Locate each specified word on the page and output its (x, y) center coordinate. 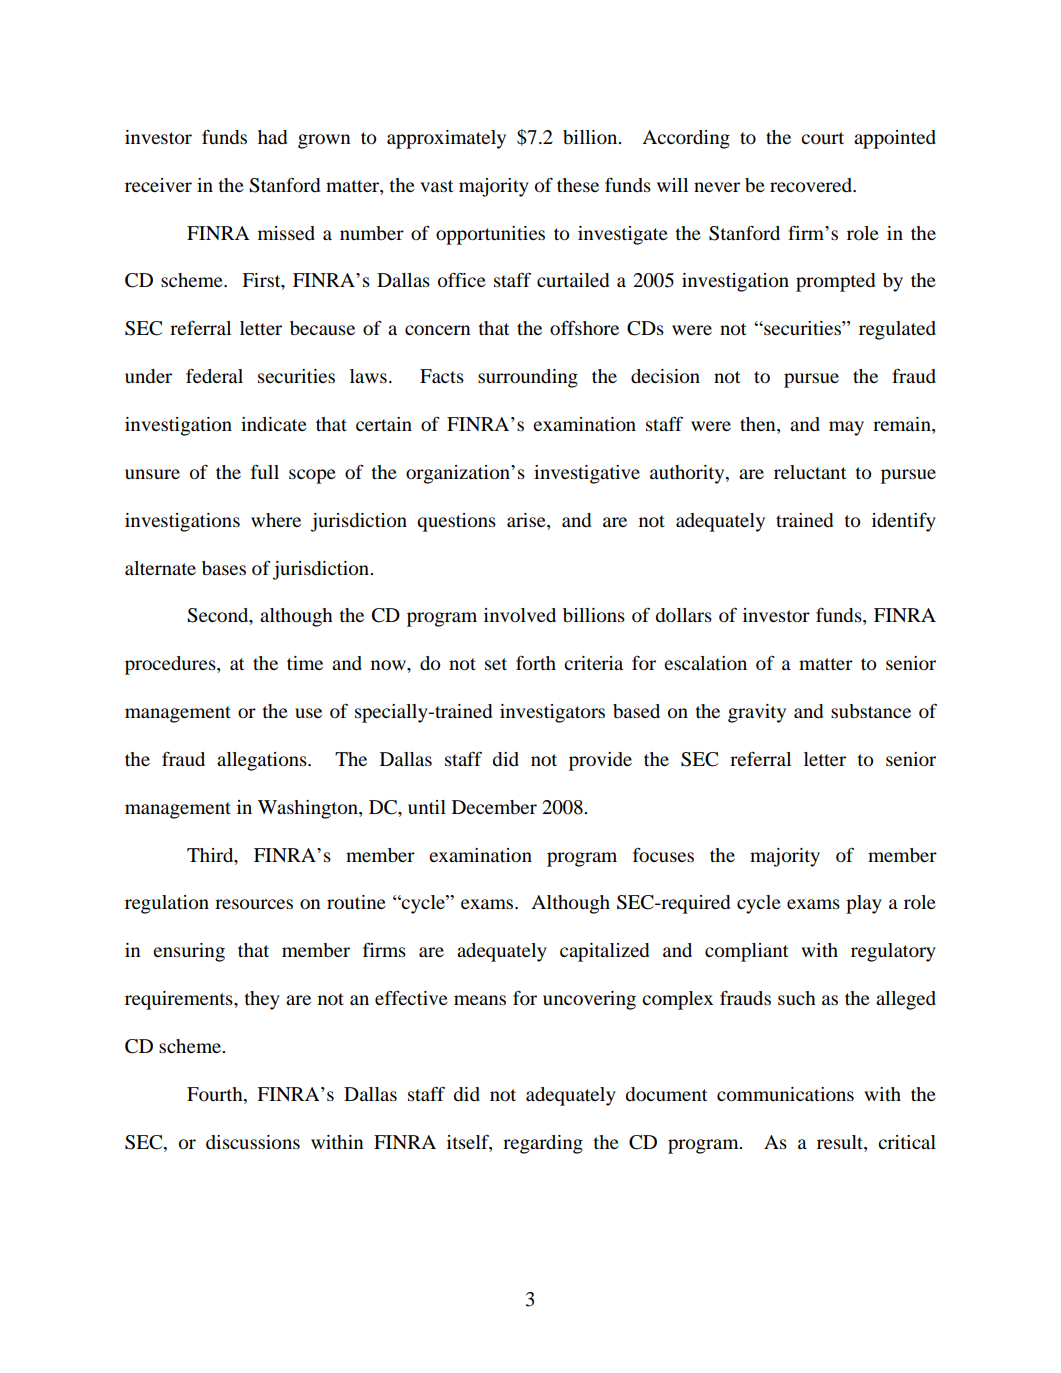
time (305, 663)
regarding (543, 1144)
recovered (812, 185)
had (272, 137)
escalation (705, 663)
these (578, 185)
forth (536, 663)
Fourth (216, 1094)
